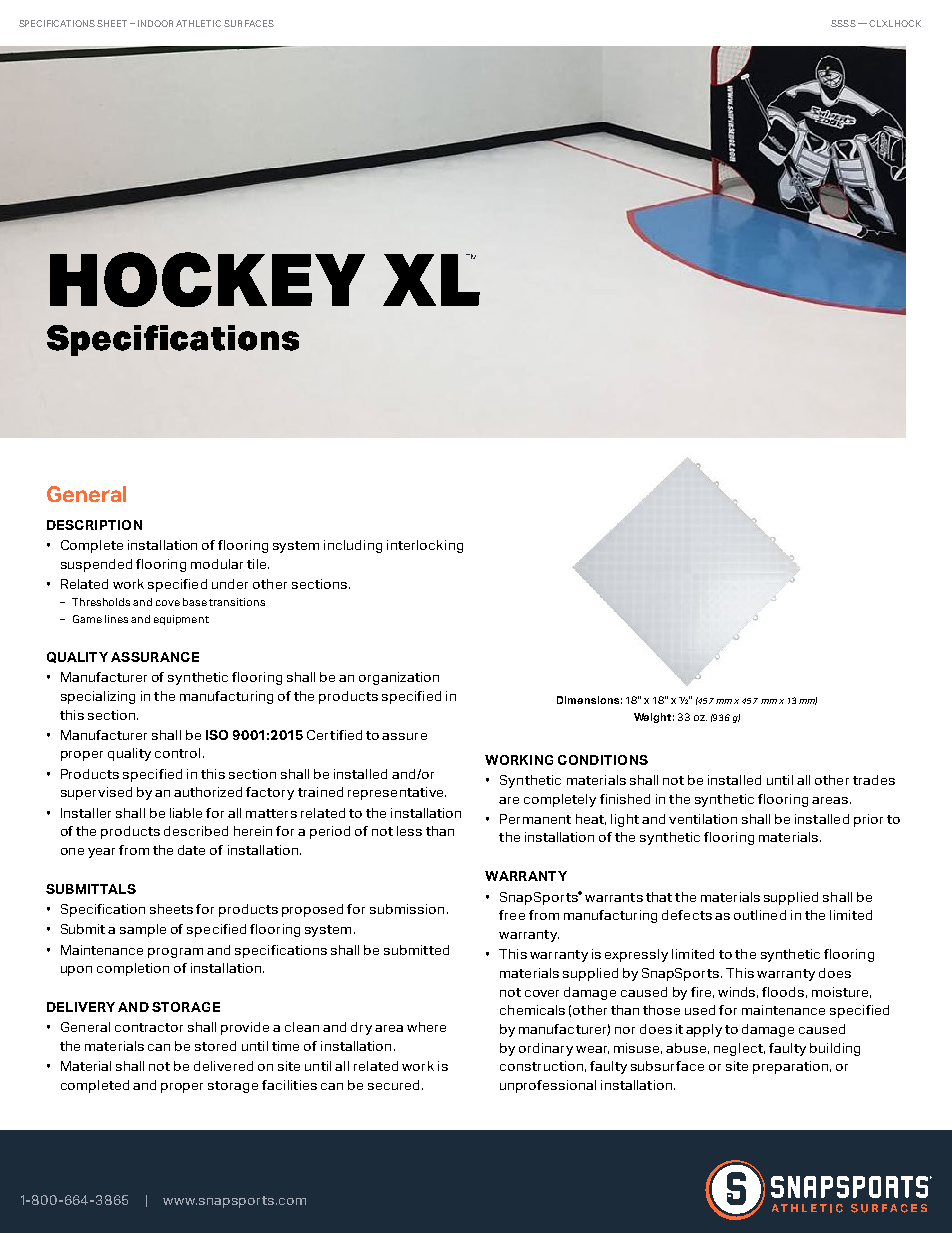 The image size is (952, 1233). What do you see at coordinates (425, 546) in the image?
I see `interlocking` at bounding box center [425, 546].
